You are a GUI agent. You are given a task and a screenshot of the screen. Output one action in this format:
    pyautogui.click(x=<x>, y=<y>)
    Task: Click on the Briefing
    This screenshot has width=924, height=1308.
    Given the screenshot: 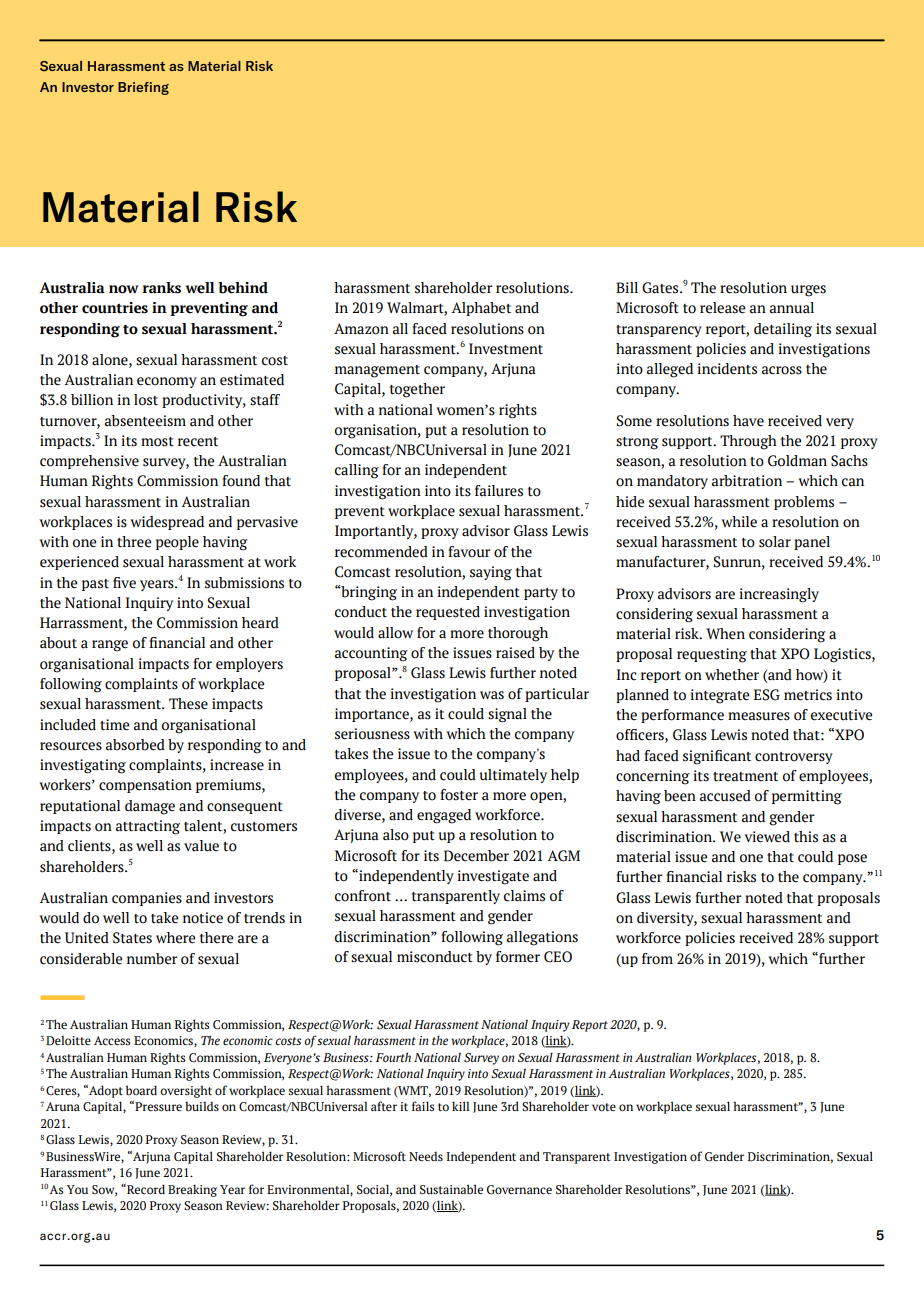 What is the action you would take?
    pyautogui.click(x=143, y=88)
